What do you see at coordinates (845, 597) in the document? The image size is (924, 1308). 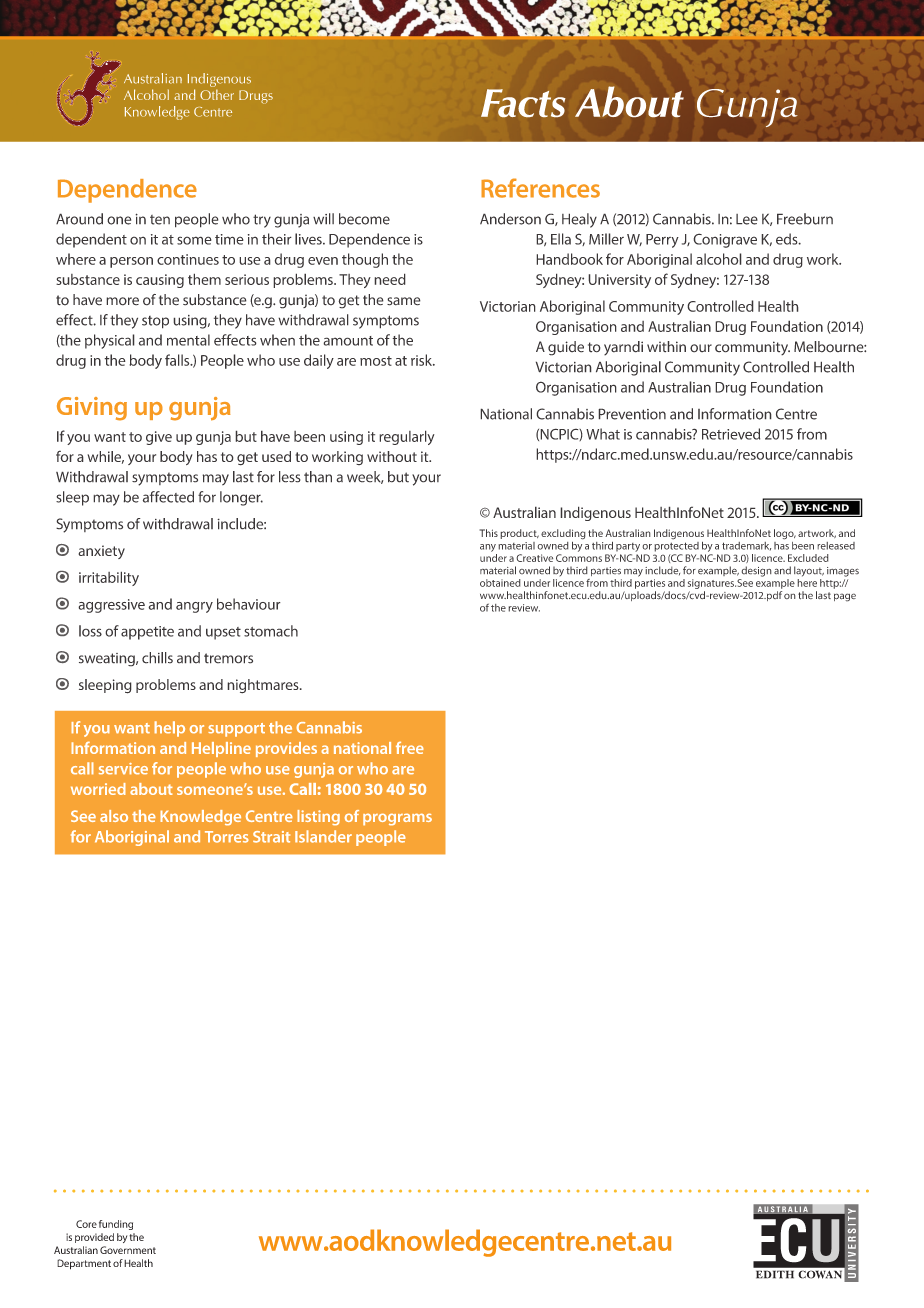 I see `page` at bounding box center [845, 597].
